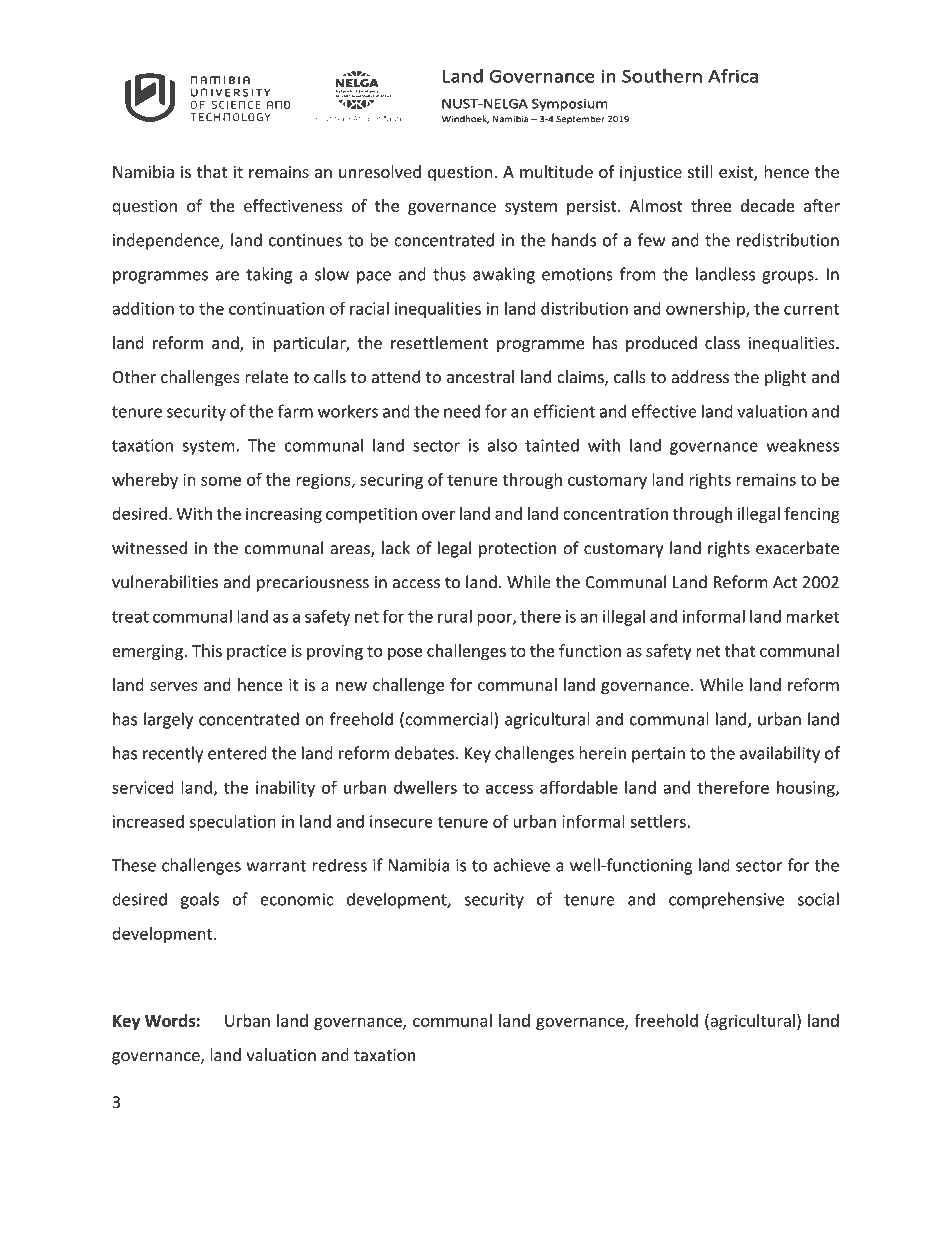 The height and width of the screenshot is (1233, 952). What do you see at coordinates (521, 865) in the screenshot?
I see `achieve` at bounding box center [521, 865].
